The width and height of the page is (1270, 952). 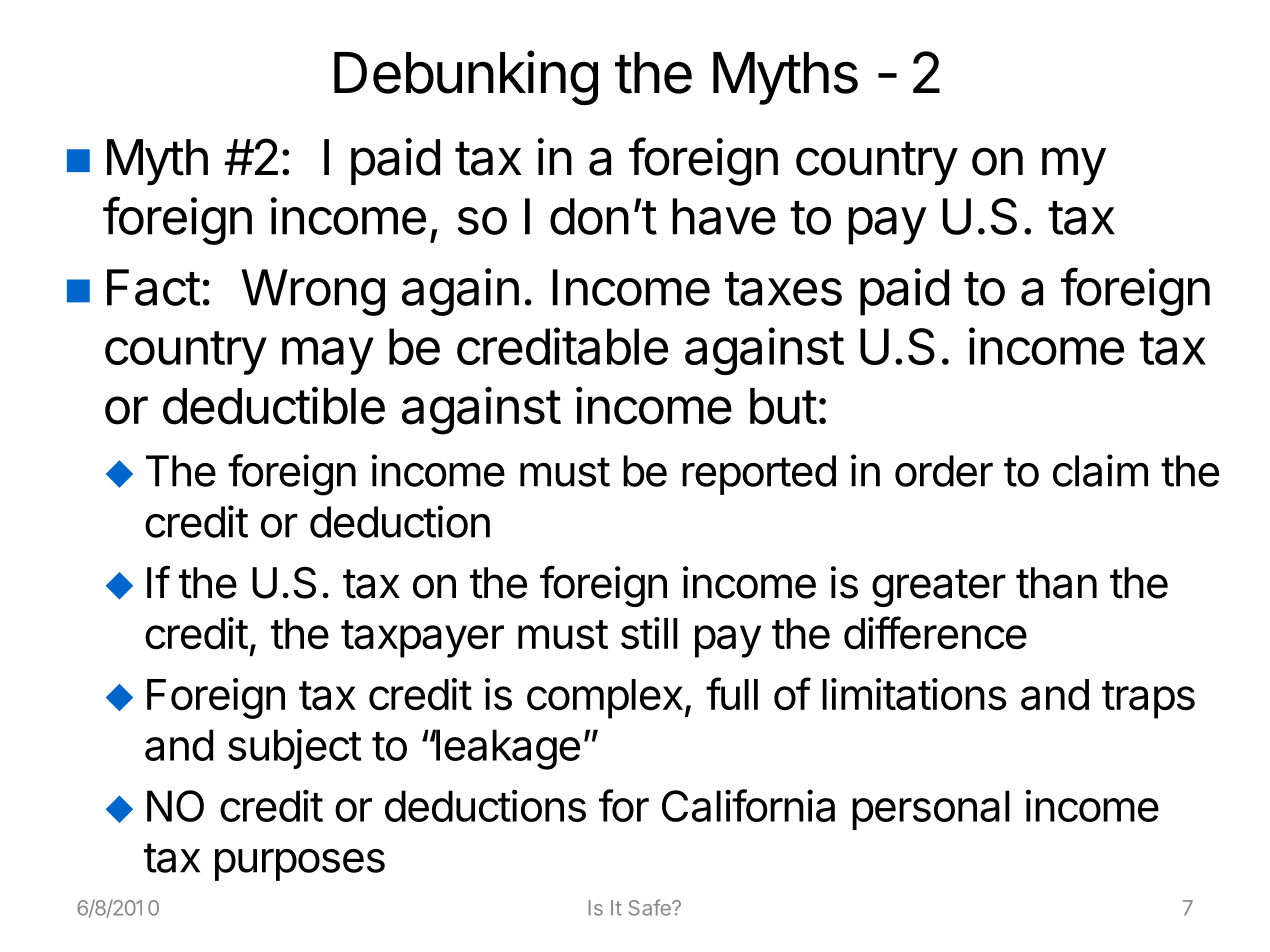 What do you see at coordinates (724, 216) in the page?
I see `have` at bounding box center [724, 216].
